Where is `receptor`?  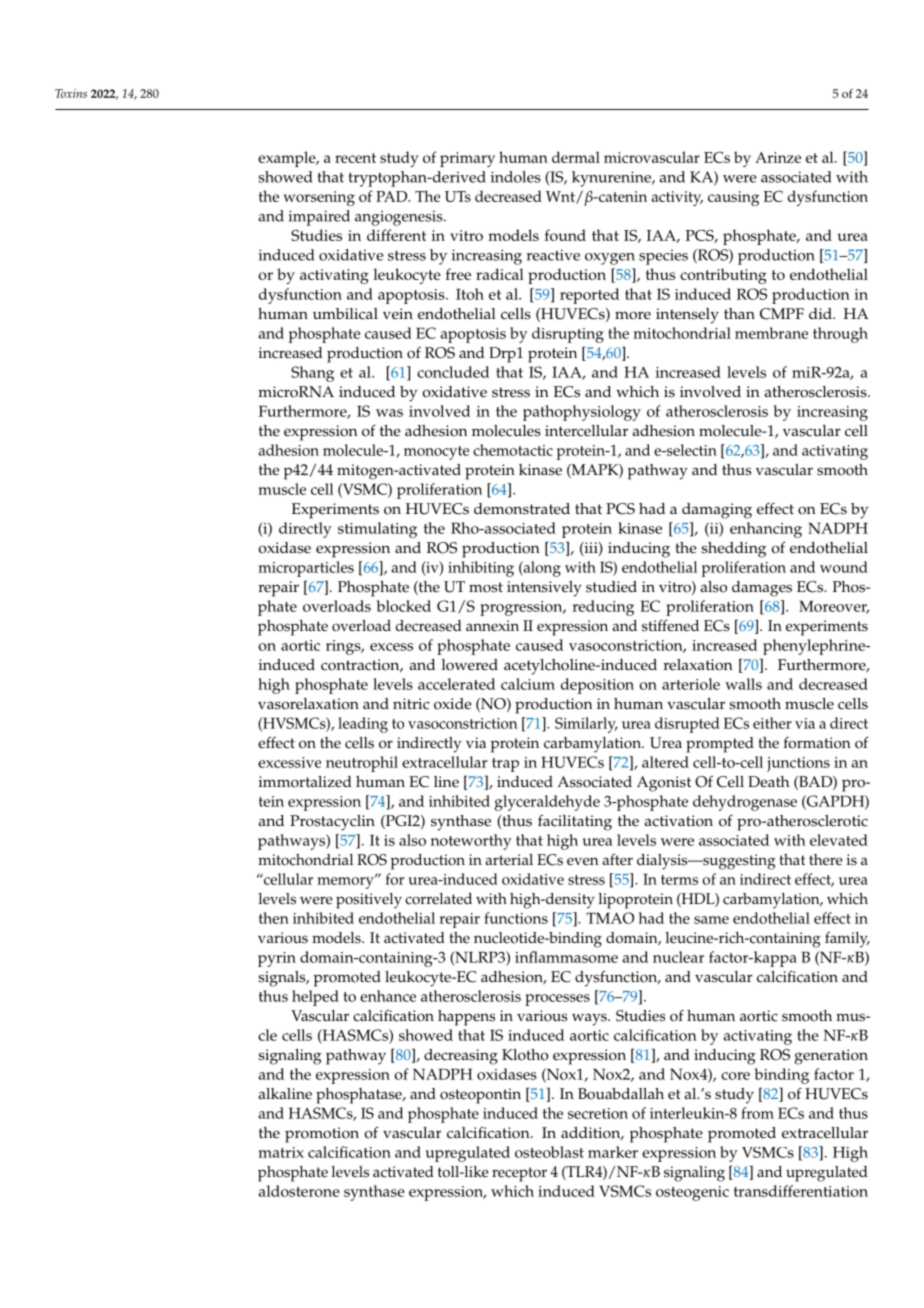
receptor is located at coordinates (519, 1174).
